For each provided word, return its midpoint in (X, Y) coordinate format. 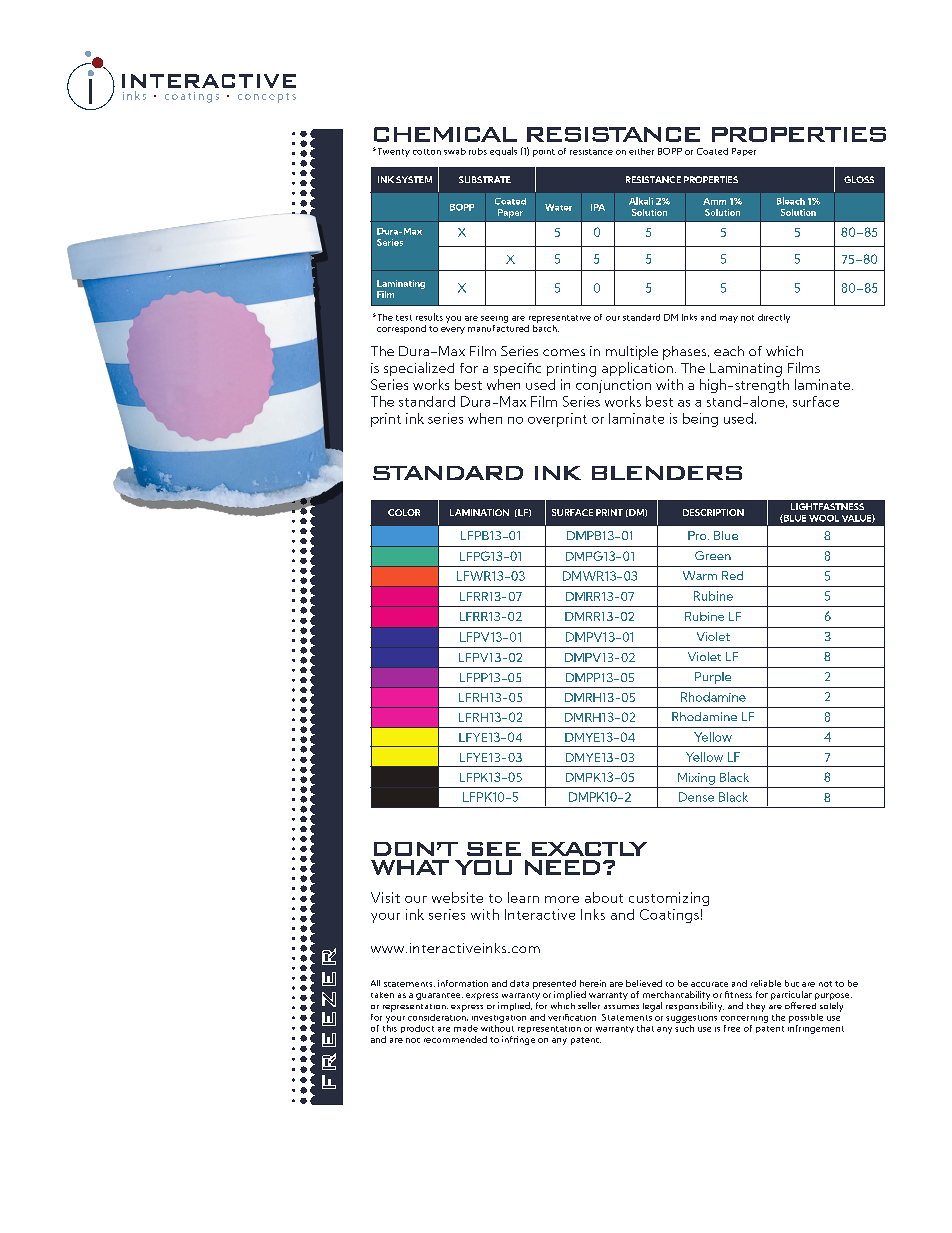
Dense (696, 797)
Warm (700, 575)
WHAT (410, 867)
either (641, 151)
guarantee (439, 996)
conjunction (613, 386)
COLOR (404, 512)
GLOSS (859, 179)
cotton (427, 152)
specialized (419, 369)
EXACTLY (589, 849)
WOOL (824, 518)
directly (774, 318)
